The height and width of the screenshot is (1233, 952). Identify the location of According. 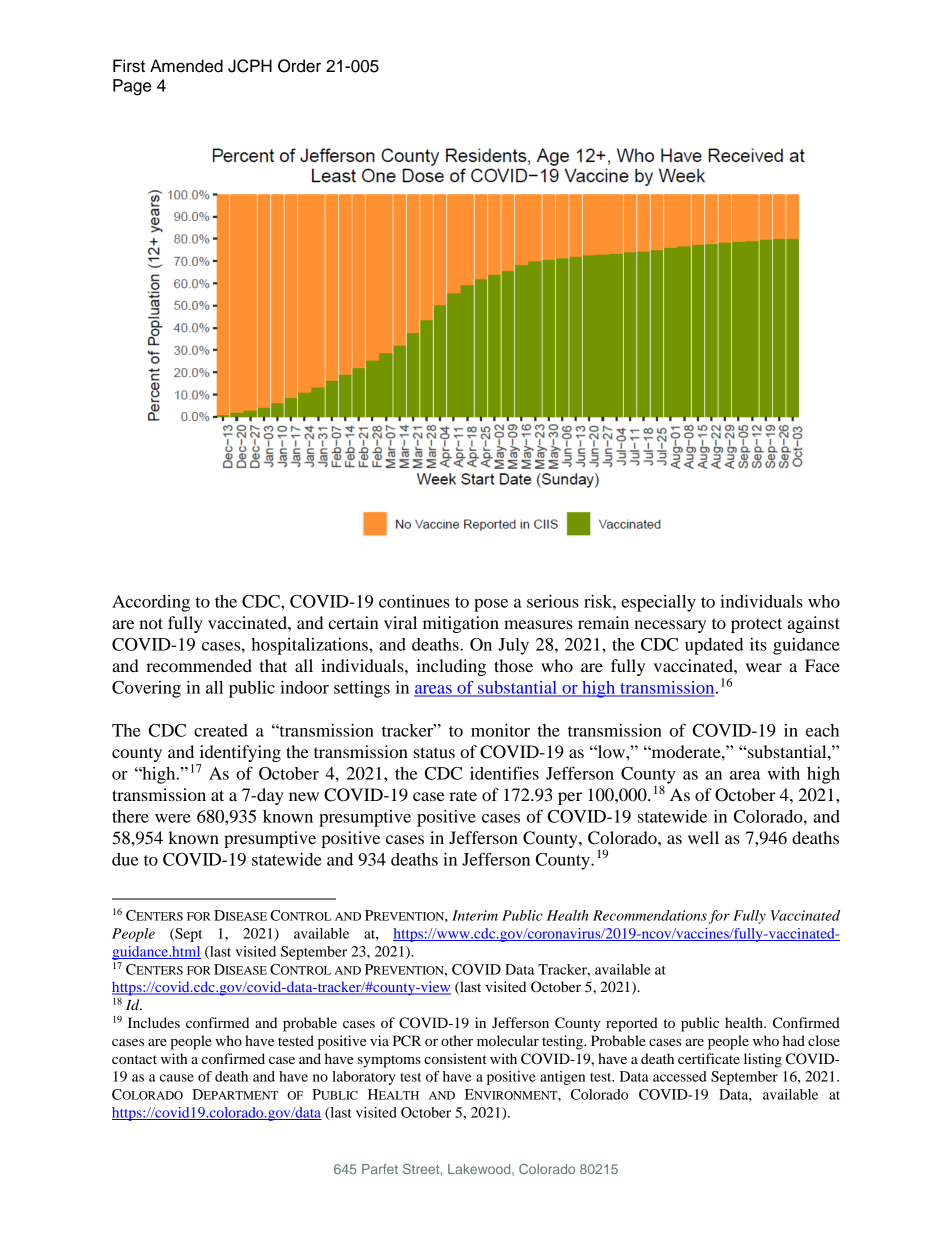
(151, 603).
